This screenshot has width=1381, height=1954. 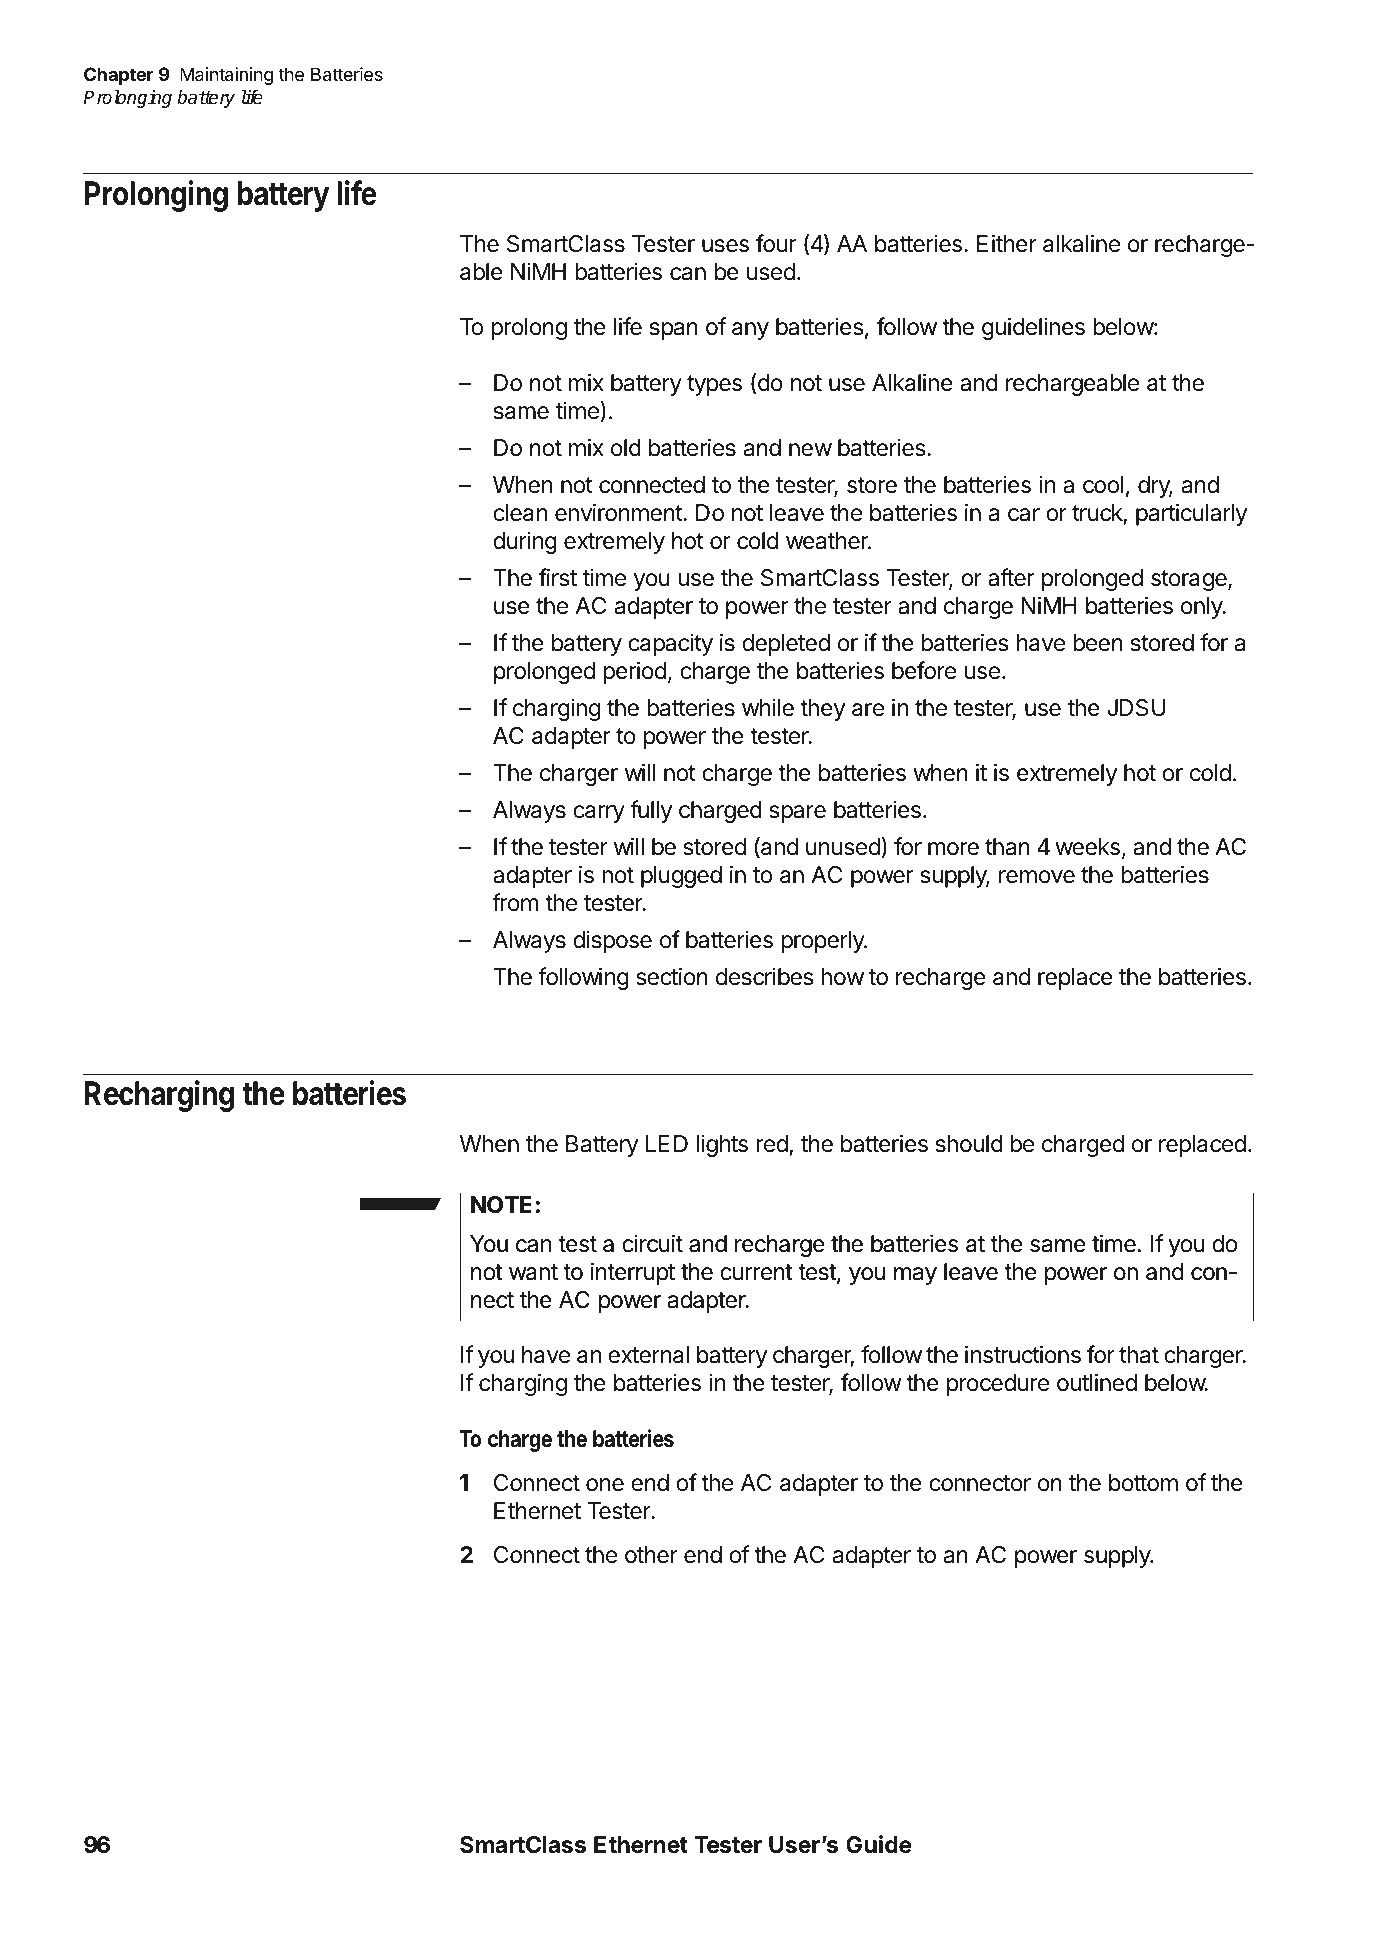 I want to click on one, so click(x=605, y=1485).
